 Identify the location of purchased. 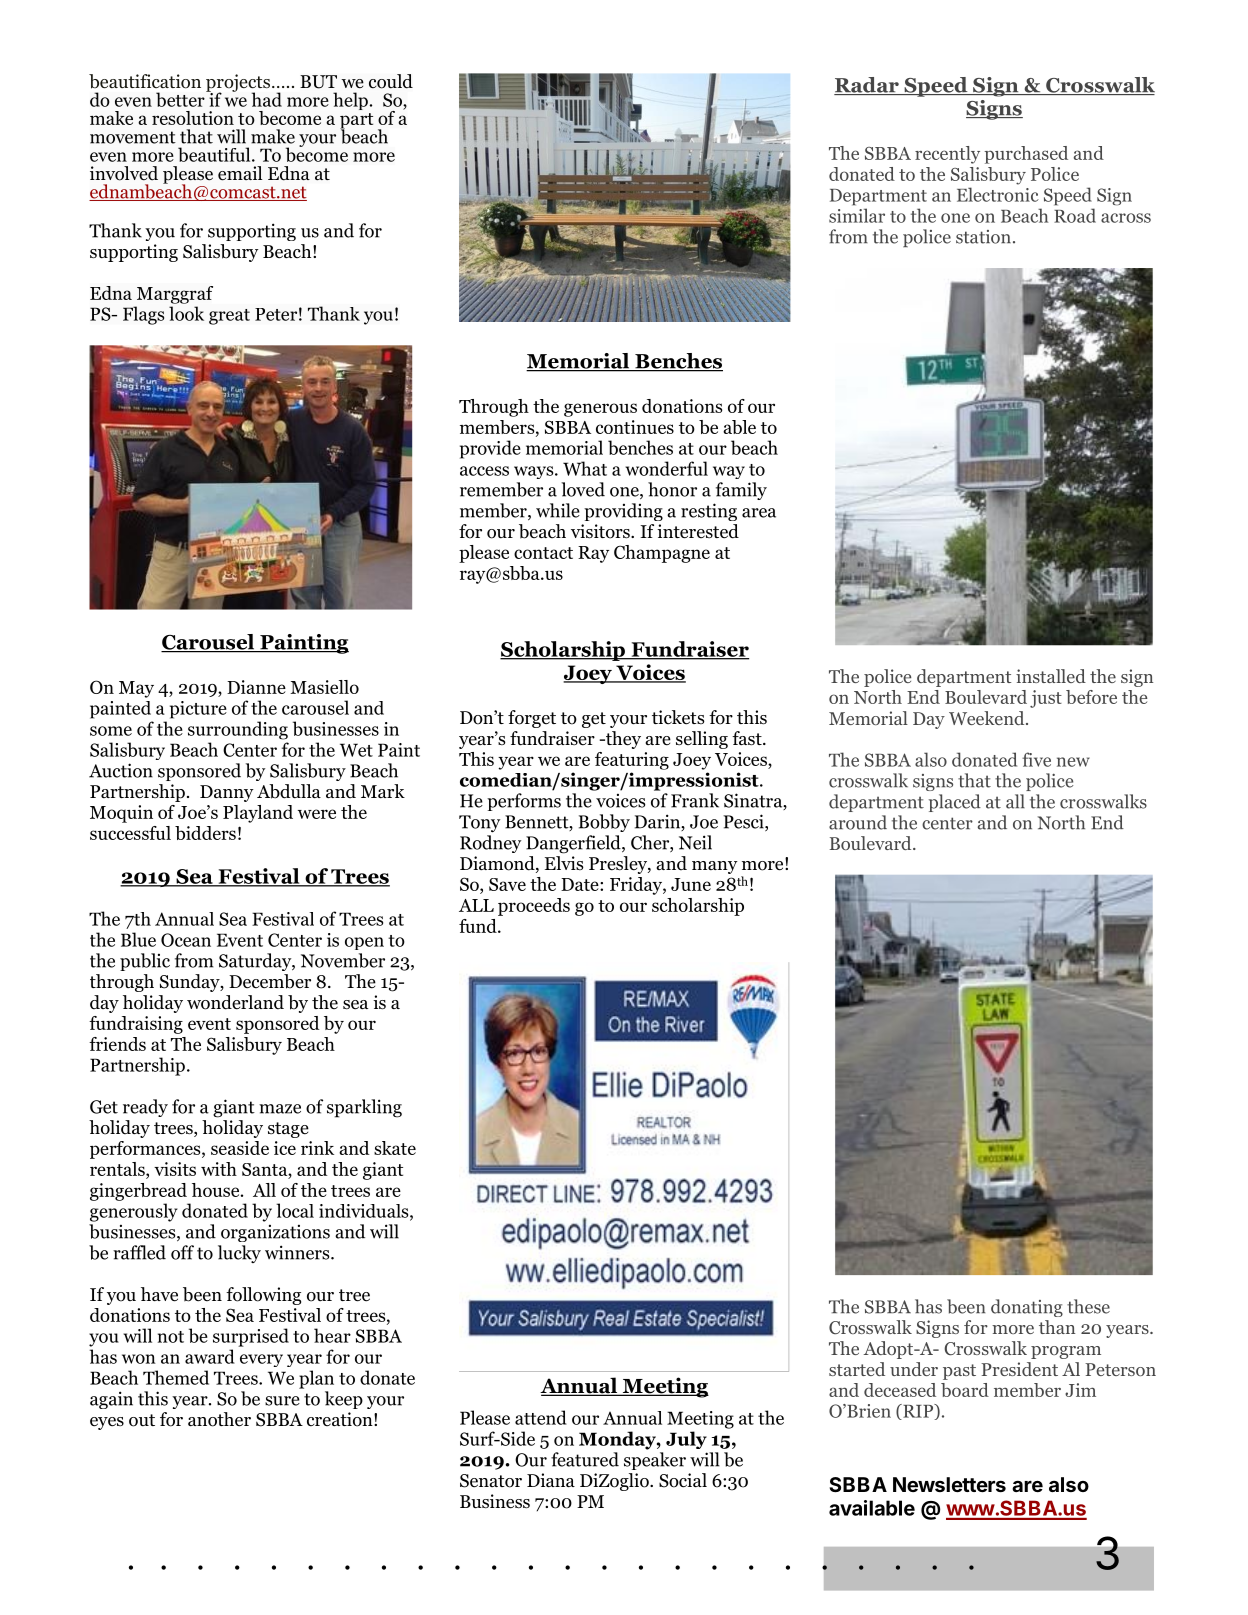
(1026, 155).
